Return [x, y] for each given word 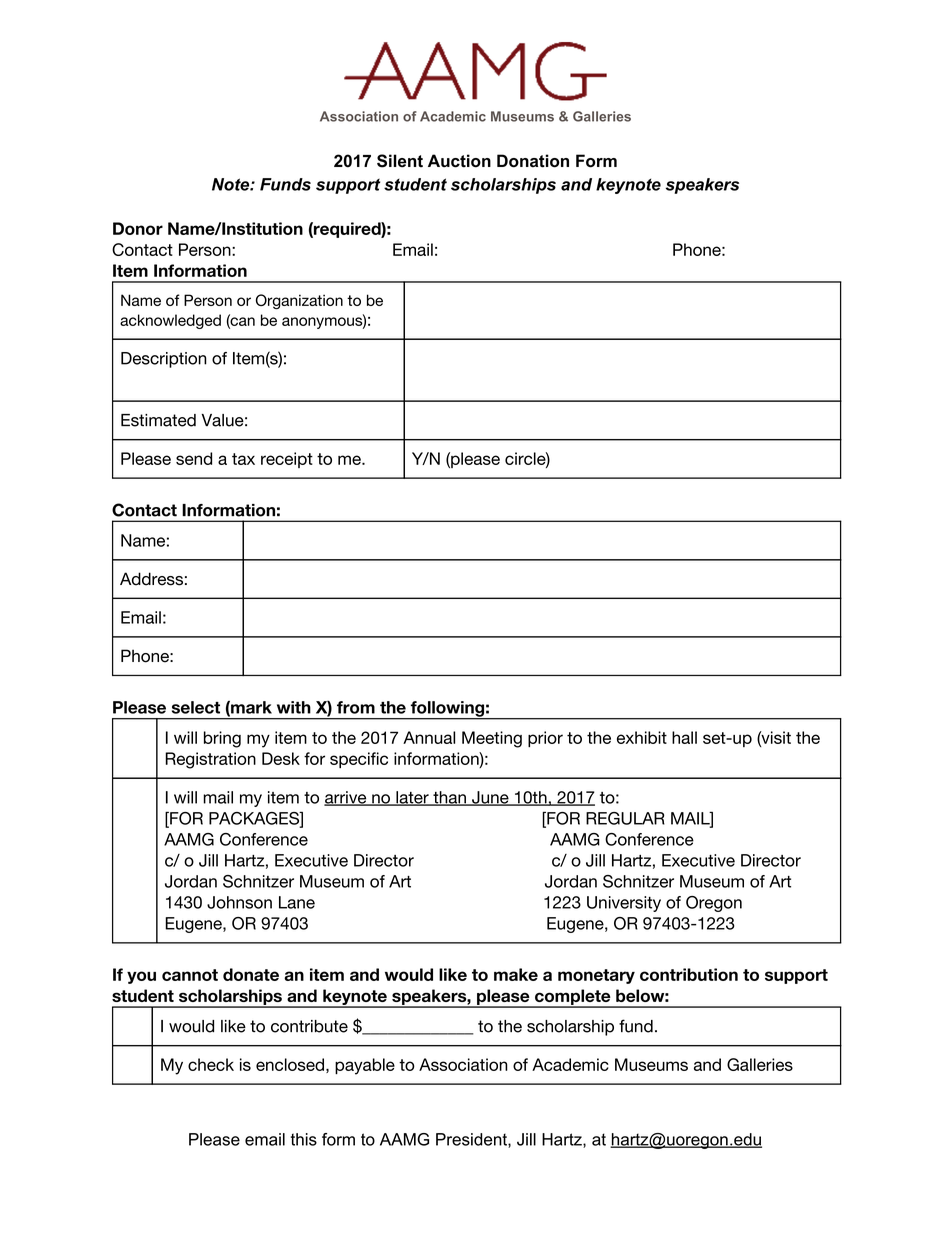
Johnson [239, 902]
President [472, 1140]
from [356, 707]
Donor [138, 228]
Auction [459, 161]
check [211, 1064]
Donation [533, 161]
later [412, 798]
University [624, 904]
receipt [287, 460]
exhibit [642, 737]
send [194, 458]
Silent [400, 161]
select [196, 707]
